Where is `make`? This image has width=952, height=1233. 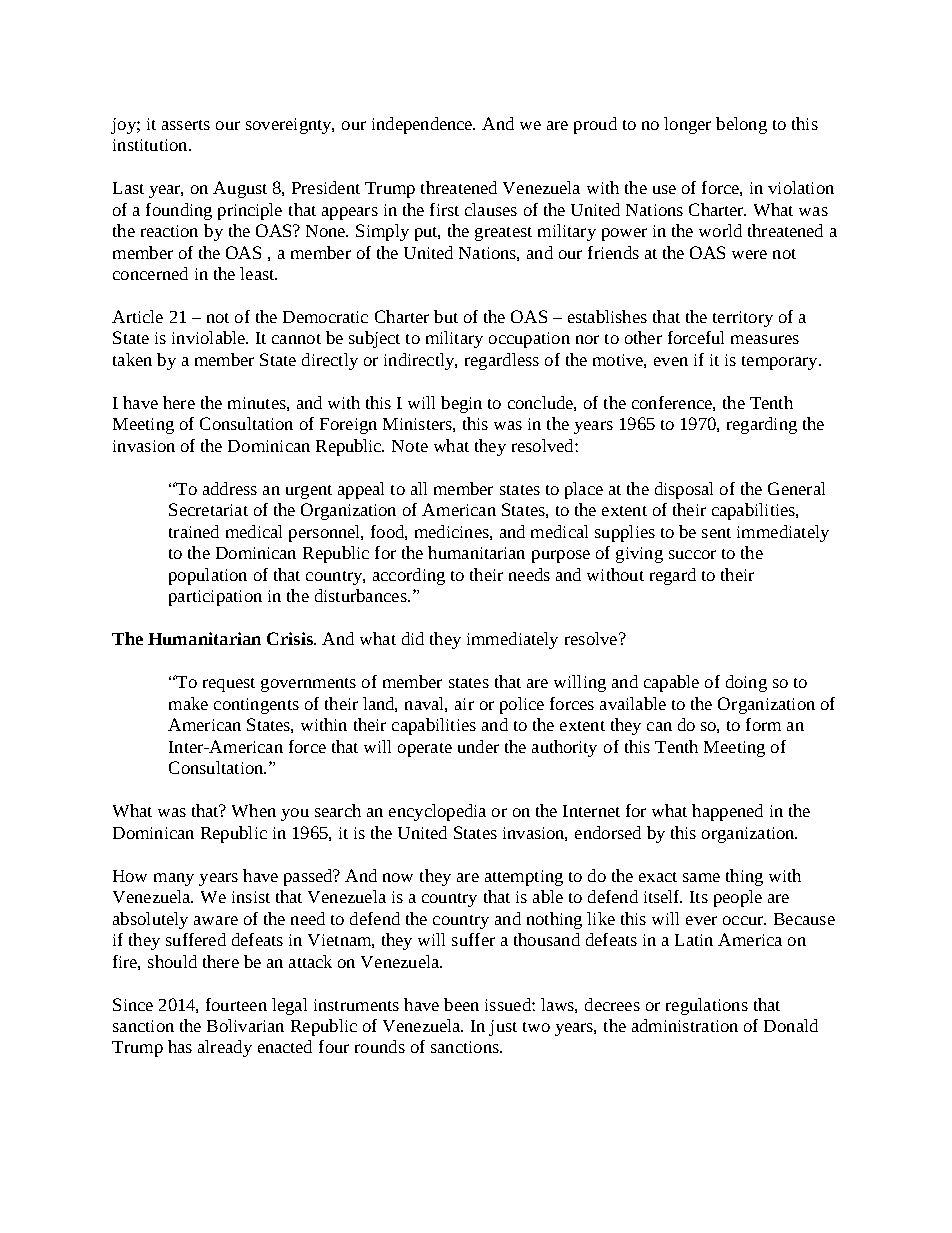
make is located at coordinates (188, 703).
